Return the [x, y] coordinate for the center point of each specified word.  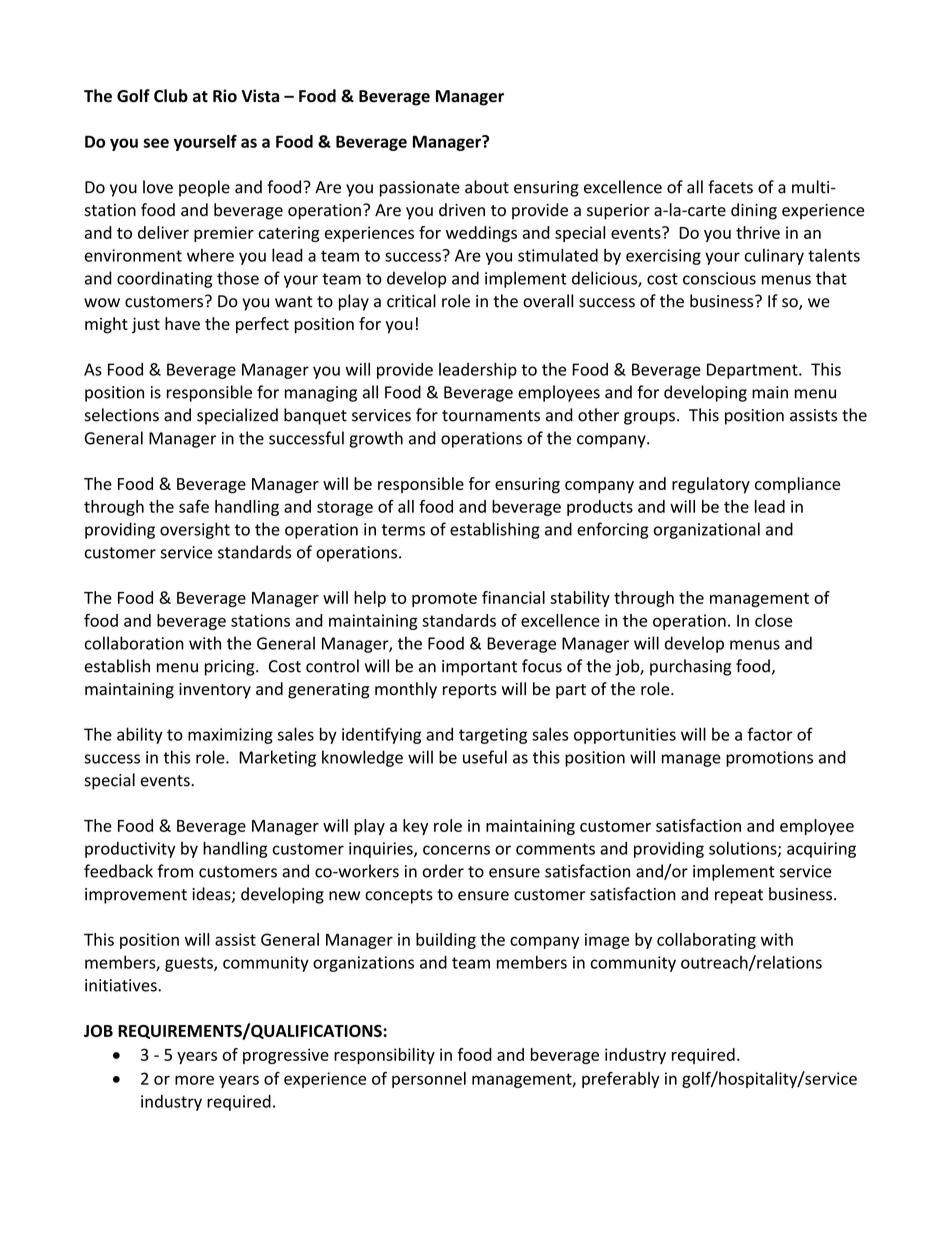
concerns [456, 850]
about [487, 187]
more [194, 1080]
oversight [195, 530]
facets [730, 187]
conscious [719, 278]
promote [444, 600]
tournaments [491, 416]
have [182, 323]
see [156, 143]
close [773, 620]
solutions [744, 849]
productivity [130, 850]
